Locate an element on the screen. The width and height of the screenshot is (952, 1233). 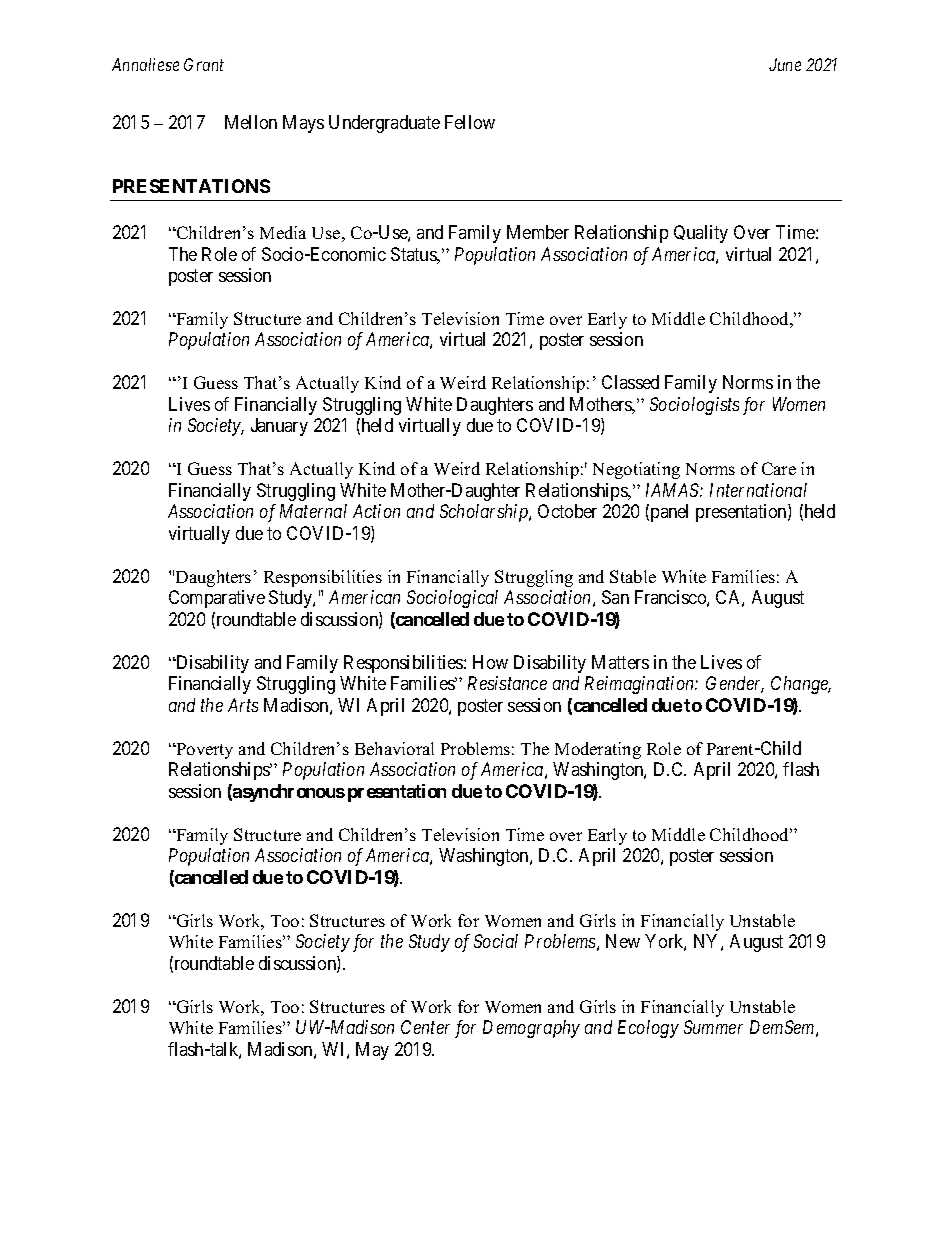
Quality is located at coordinates (701, 234).
